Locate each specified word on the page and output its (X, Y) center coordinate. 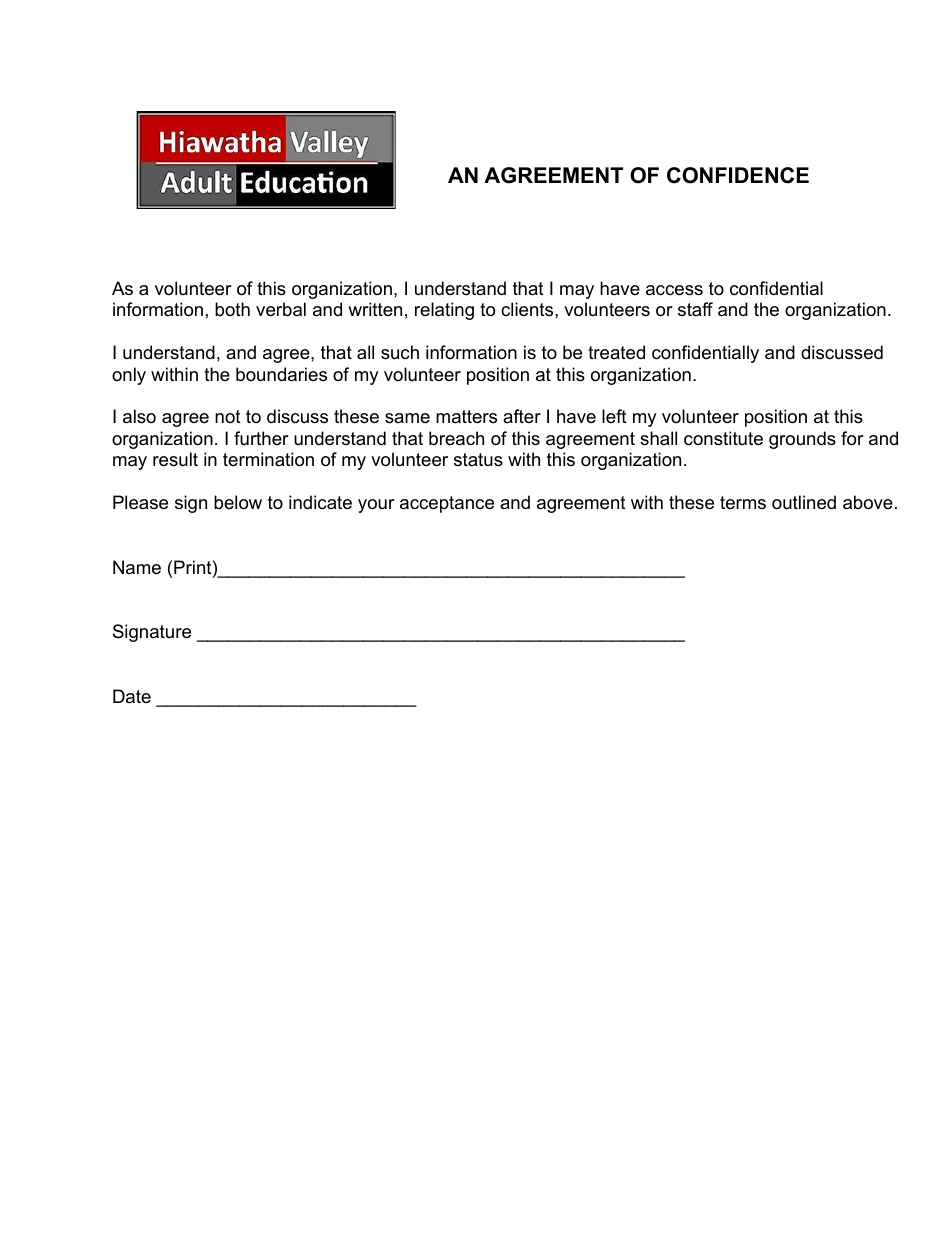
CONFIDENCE (738, 175)
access (674, 290)
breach (456, 438)
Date (132, 696)
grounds (802, 440)
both (232, 309)
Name (137, 567)
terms (743, 503)
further (261, 438)
